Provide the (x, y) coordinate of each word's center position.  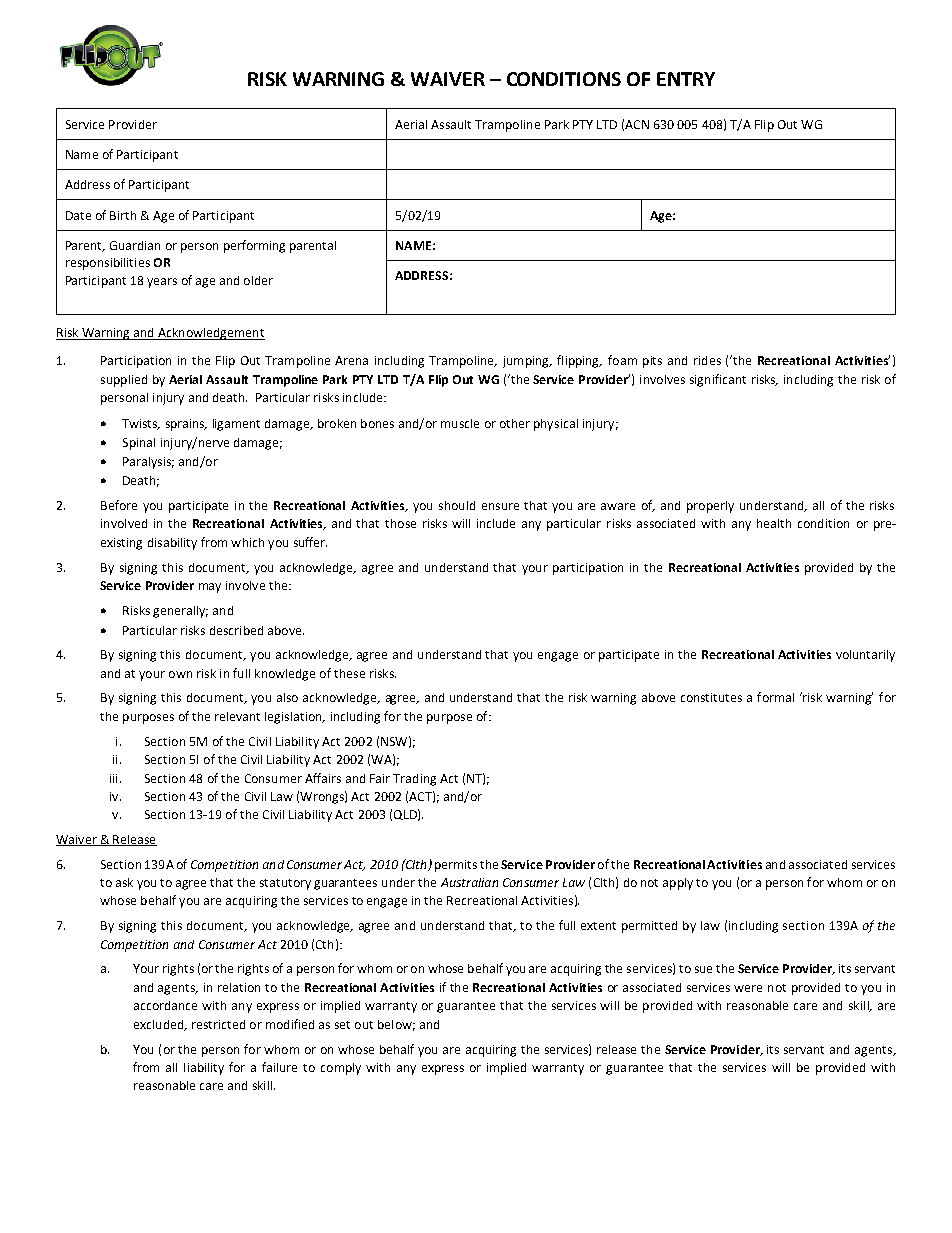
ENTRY (686, 79)
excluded (160, 1025)
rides (707, 360)
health (774, 523)
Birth (123, 215)
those (400, 523)
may (210, 588)
